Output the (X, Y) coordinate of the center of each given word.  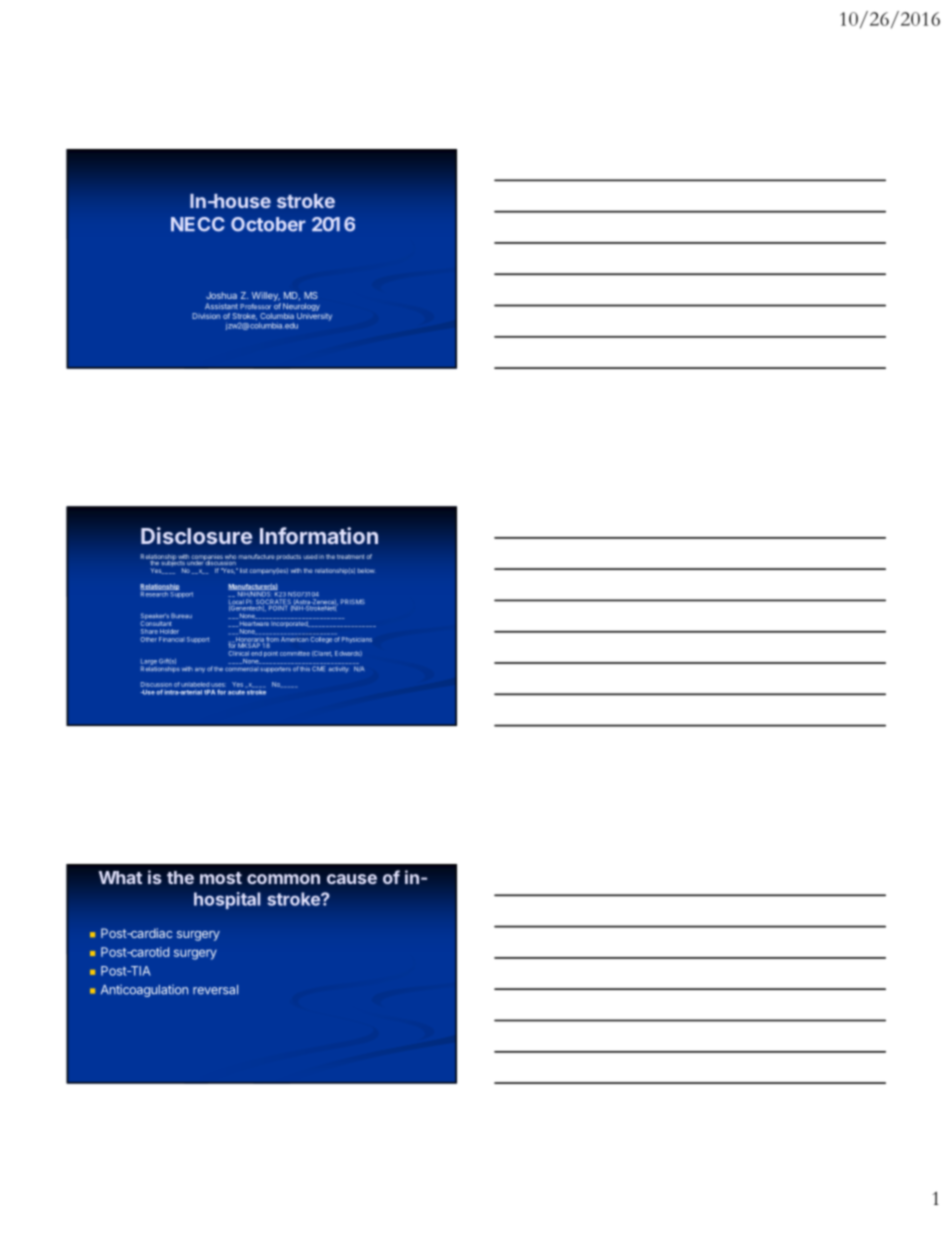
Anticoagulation (144, 990)
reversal (215, 990)
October (268, 224)
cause (352, 879)
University (314, 317)
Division (206, 316)
